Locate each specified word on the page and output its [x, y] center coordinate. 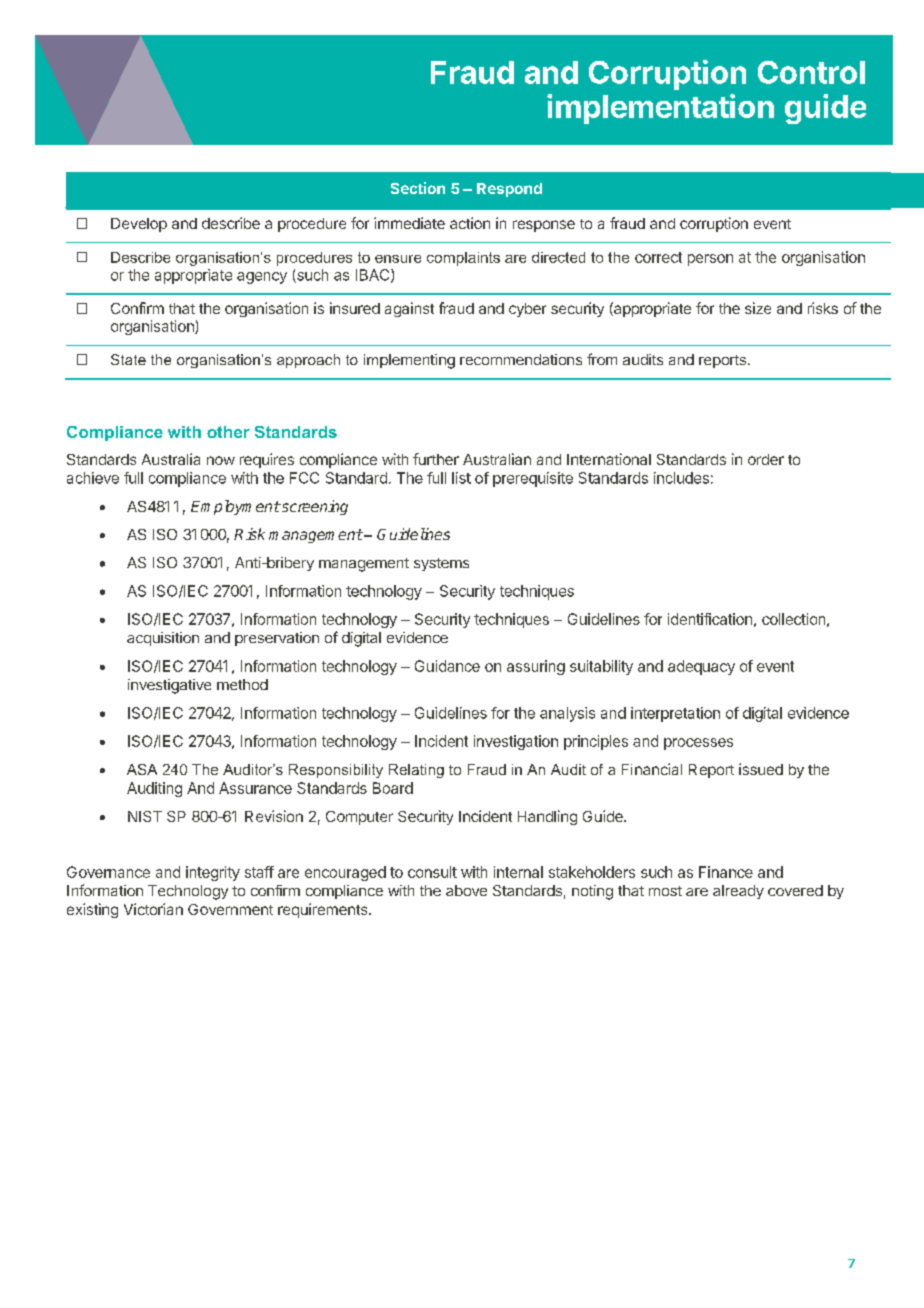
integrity [213, 873]
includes [681, 478]
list [461, 478]
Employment [235, 507]
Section [418, 188]
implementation [660, 109]
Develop [139, 225]
